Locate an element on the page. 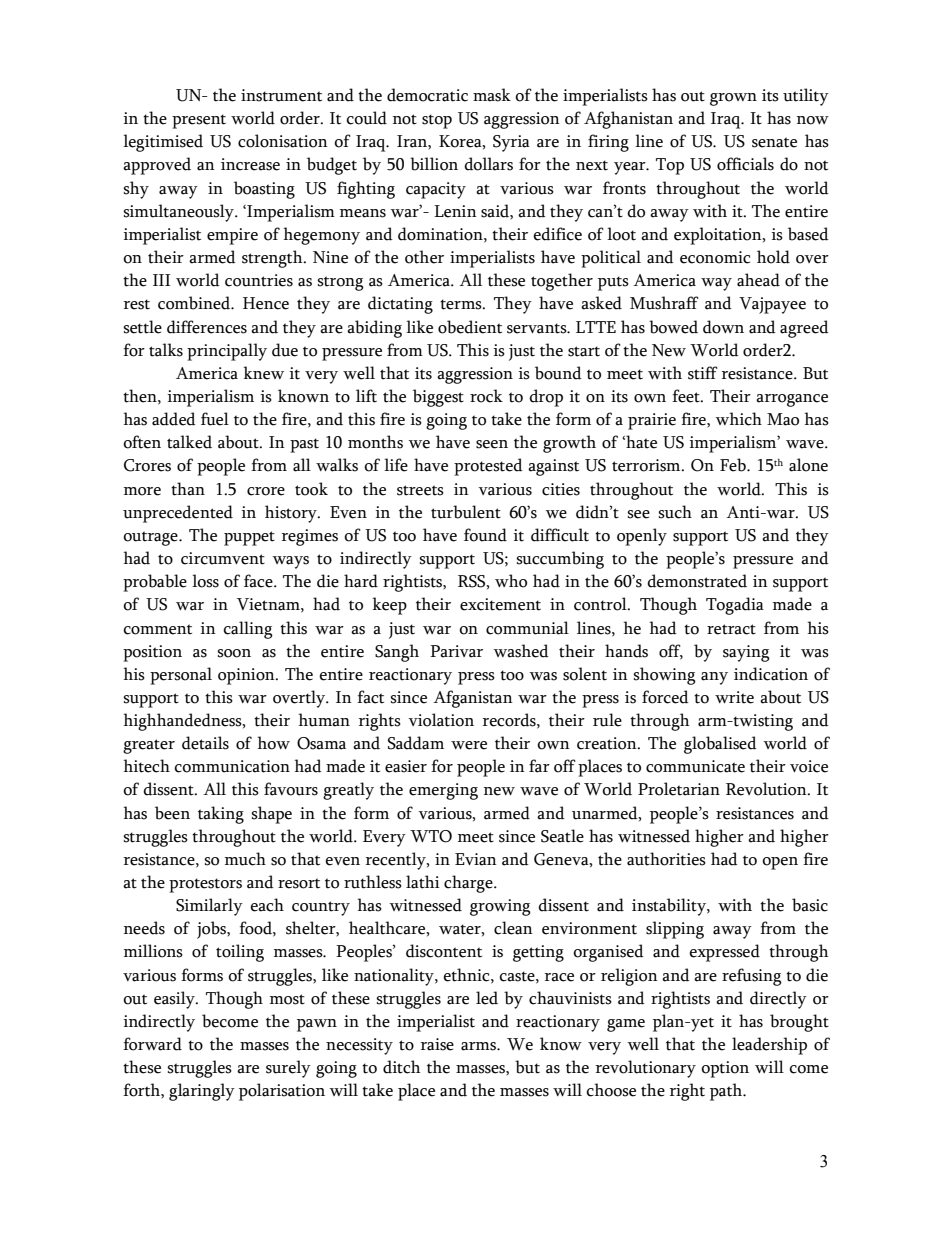 The width and height of the page is (952, 1233). globalised is located at coordinates (720, 745).
